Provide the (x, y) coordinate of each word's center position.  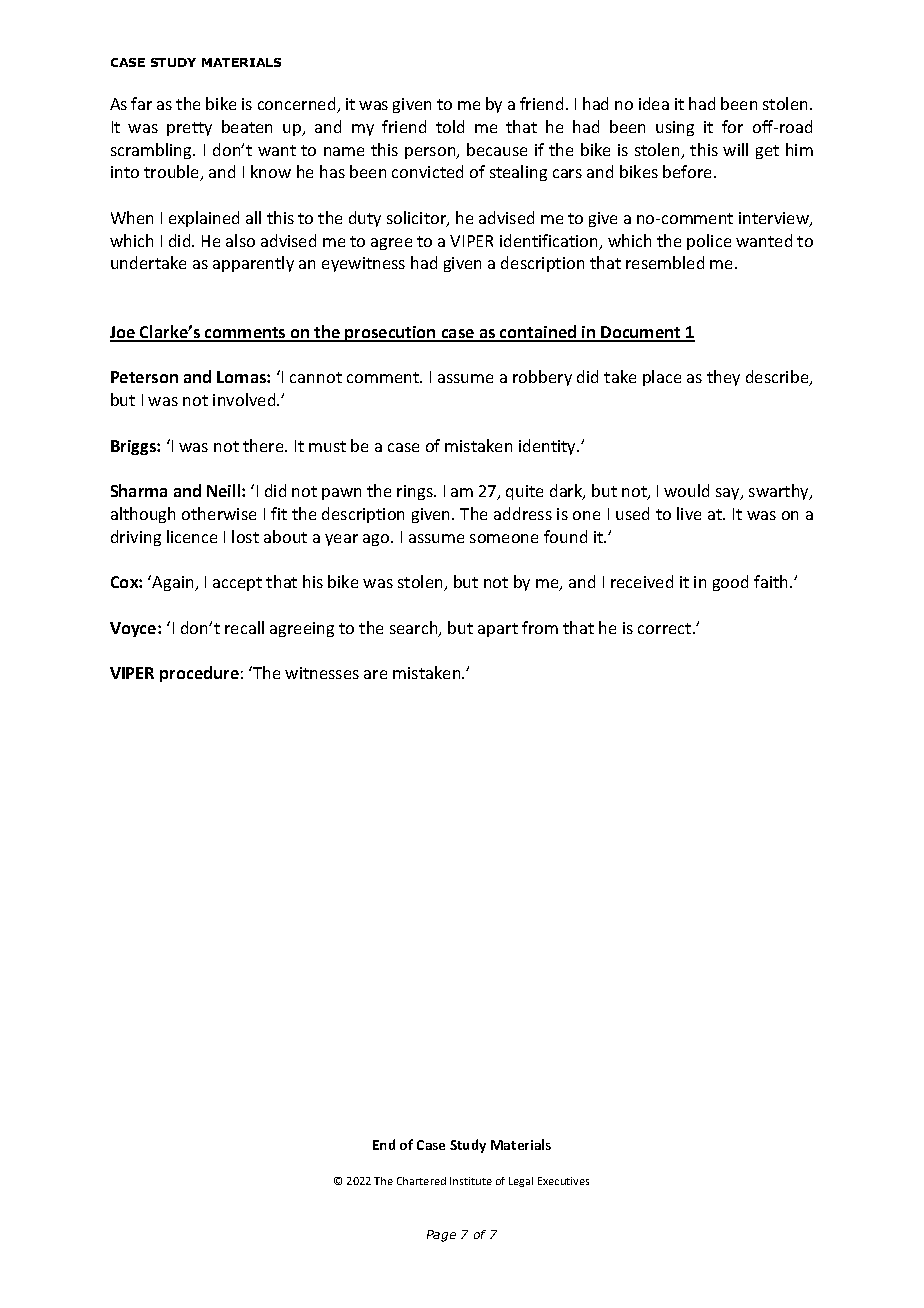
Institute (471, 1181)
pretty (189, 129)
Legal (521, 1182)
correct (666, 628)
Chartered (421, 1181)
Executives (563, 1181)
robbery (542, 378)
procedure (199, 674)
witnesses (322, 673)
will (735, 149)
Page (441, 1236)
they (723, 378)
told (450, 126)
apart (498, 630)
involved (245, 399)
